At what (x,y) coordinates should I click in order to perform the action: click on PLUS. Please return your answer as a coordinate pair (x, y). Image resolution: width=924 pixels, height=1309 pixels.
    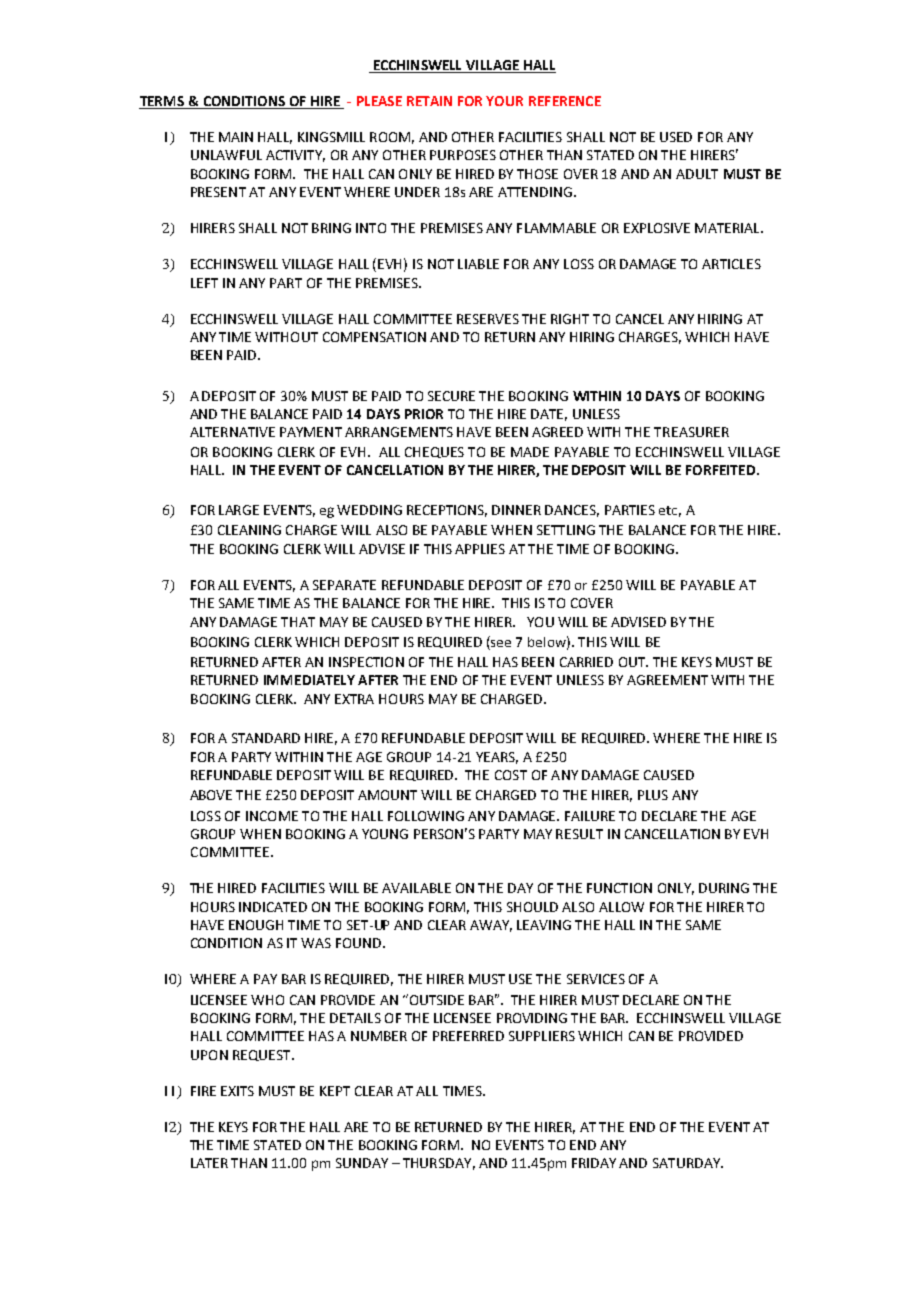
    Looking at the image, I should click on (653, 795).
